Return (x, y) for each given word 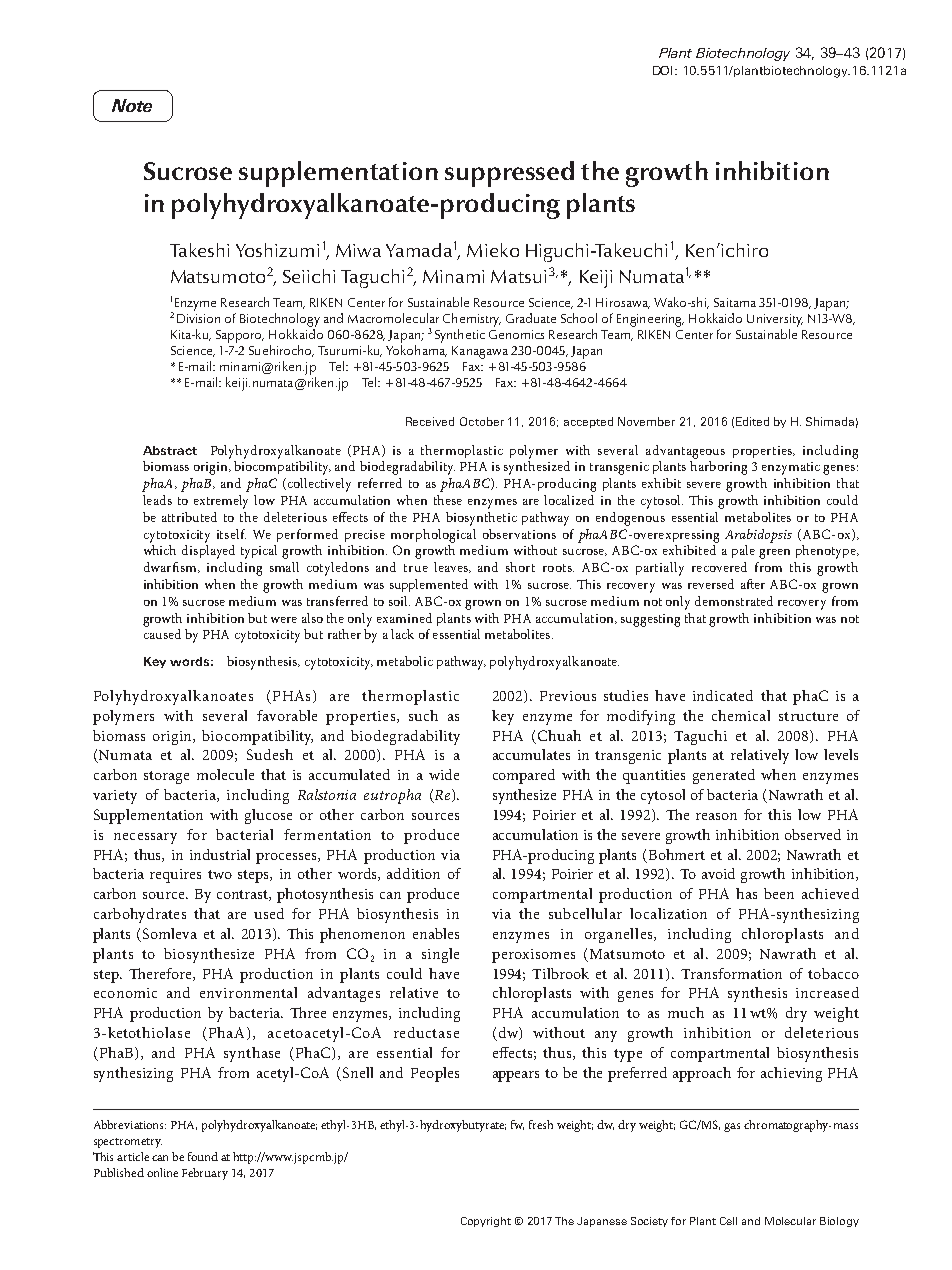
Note (132, 105)
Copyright (486, 1222)
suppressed (509, 174)
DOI (664, 70)
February (205, 1174)
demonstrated (734, 601)
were (284, 620)
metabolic (405, 661)
